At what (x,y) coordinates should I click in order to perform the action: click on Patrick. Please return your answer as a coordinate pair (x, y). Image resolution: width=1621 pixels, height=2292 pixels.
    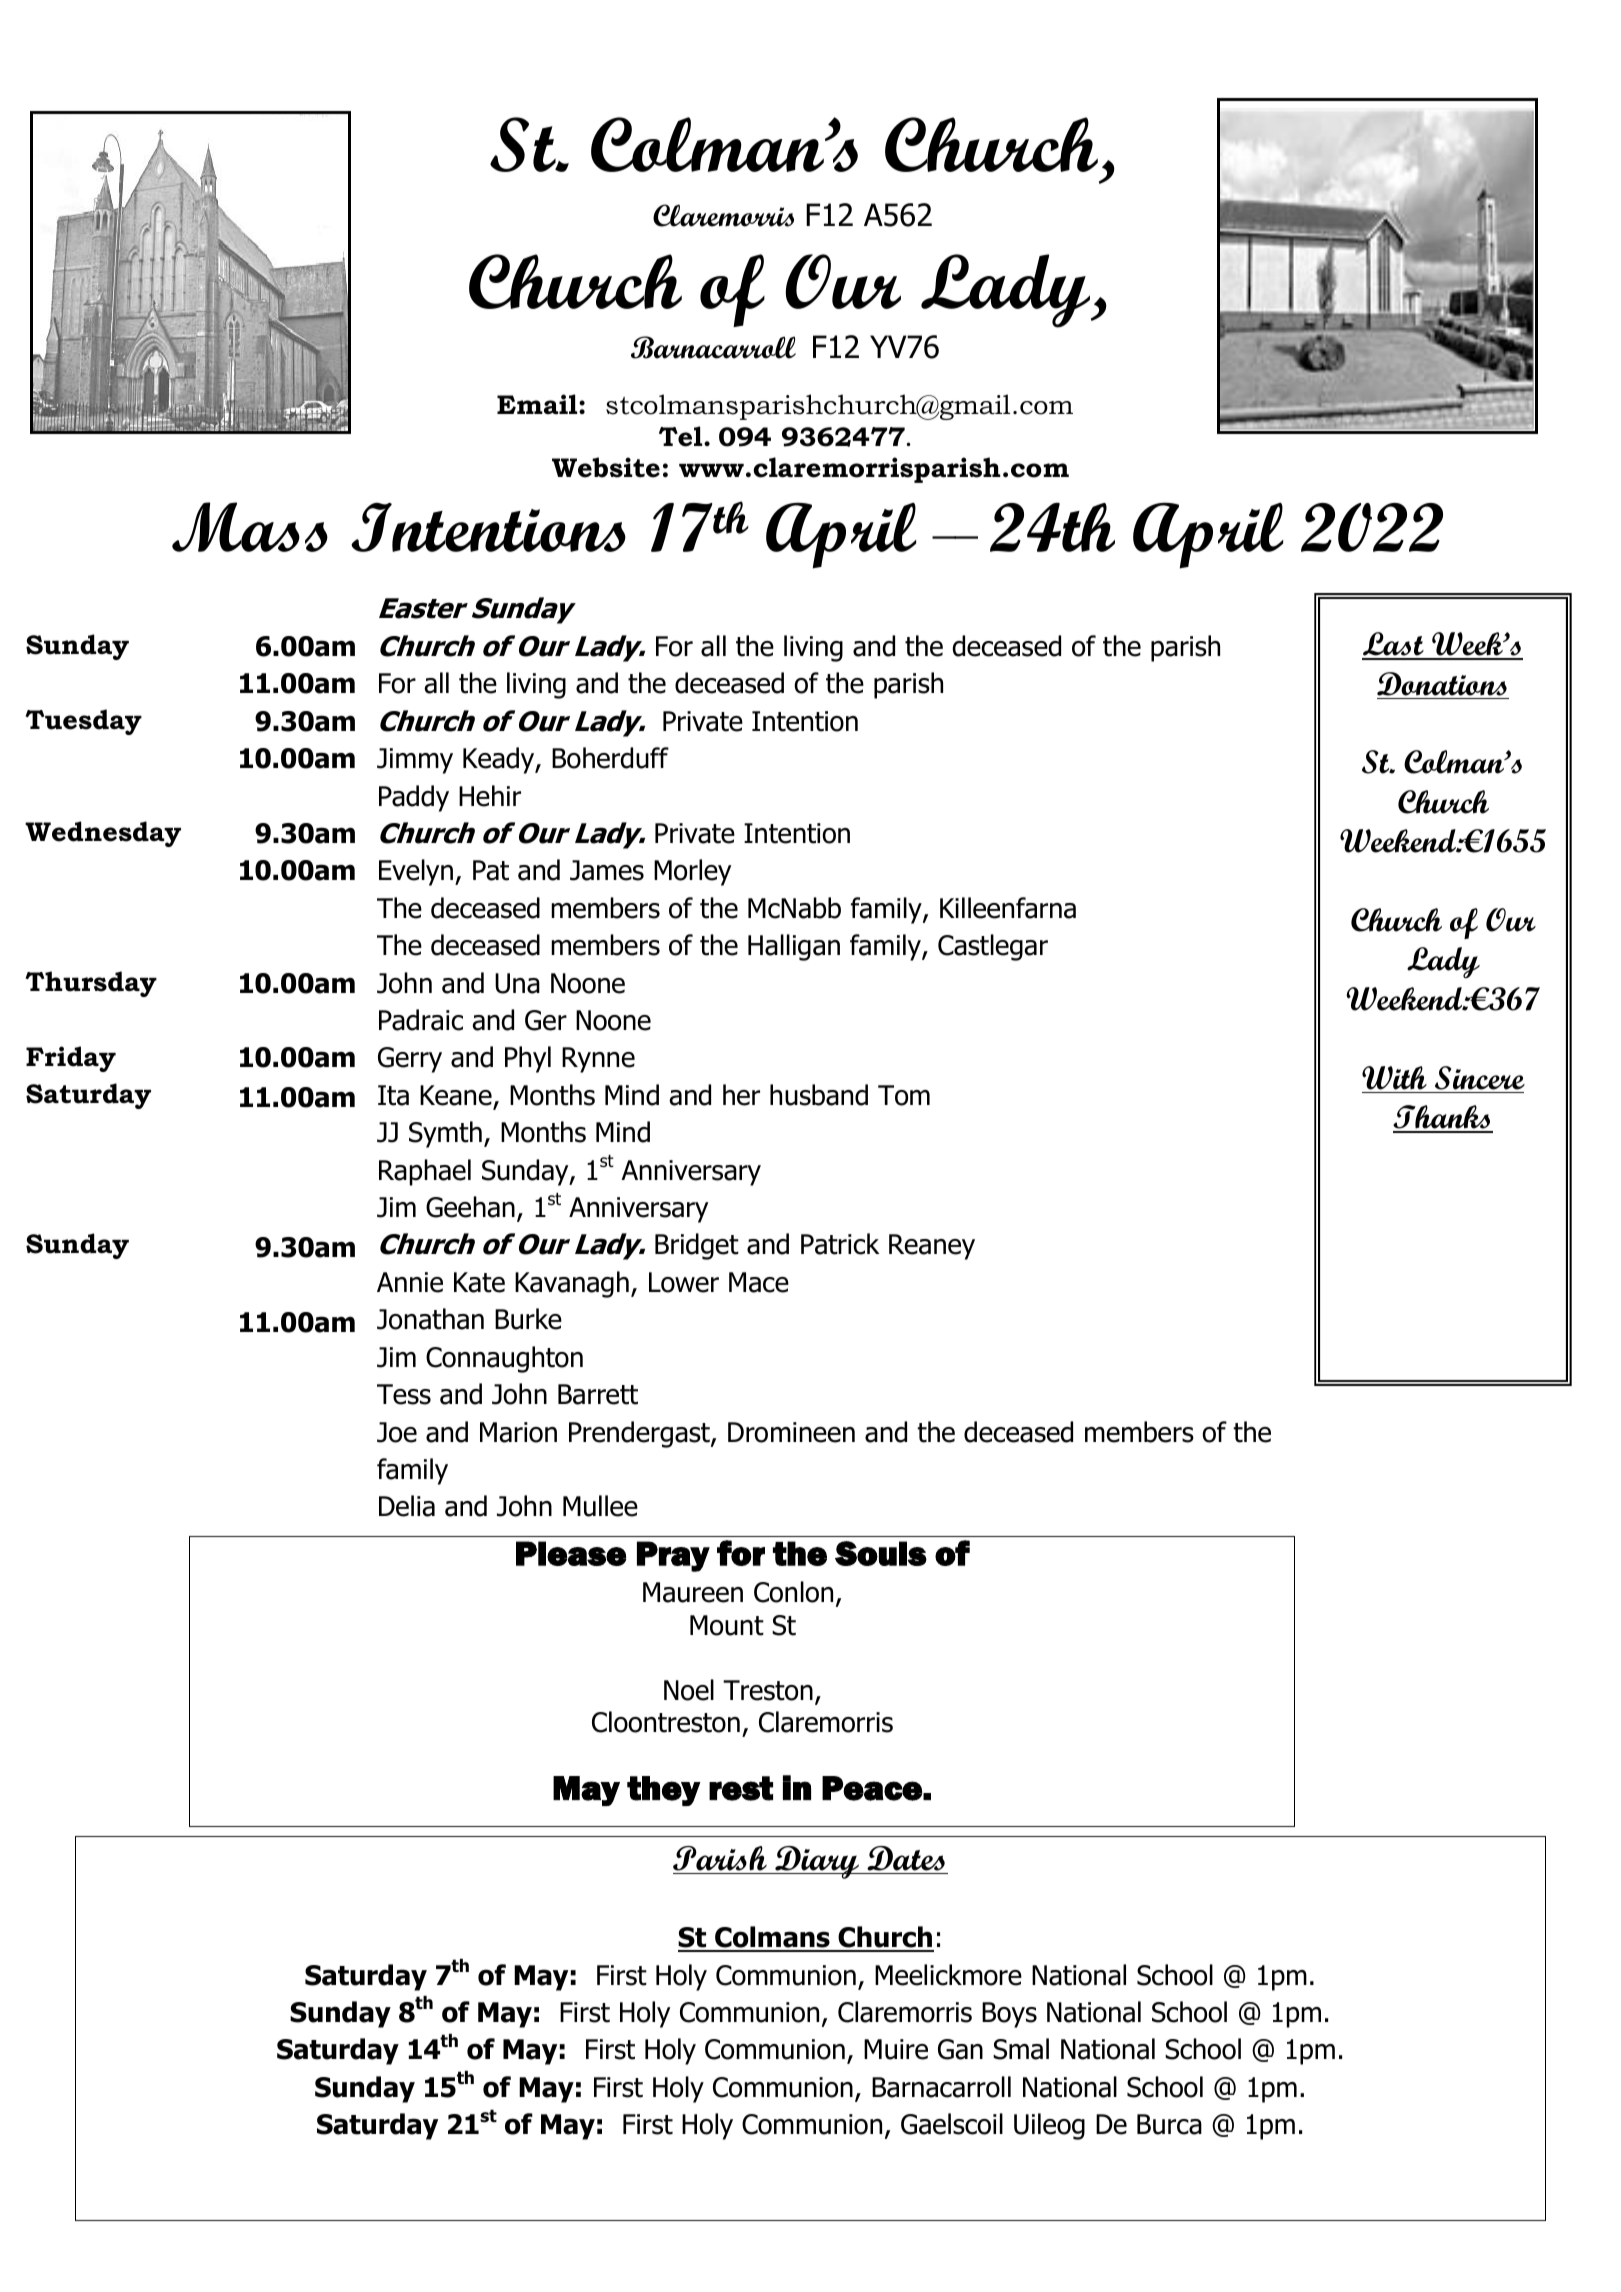
    Looking at the image, I should click on (840, 1244).
